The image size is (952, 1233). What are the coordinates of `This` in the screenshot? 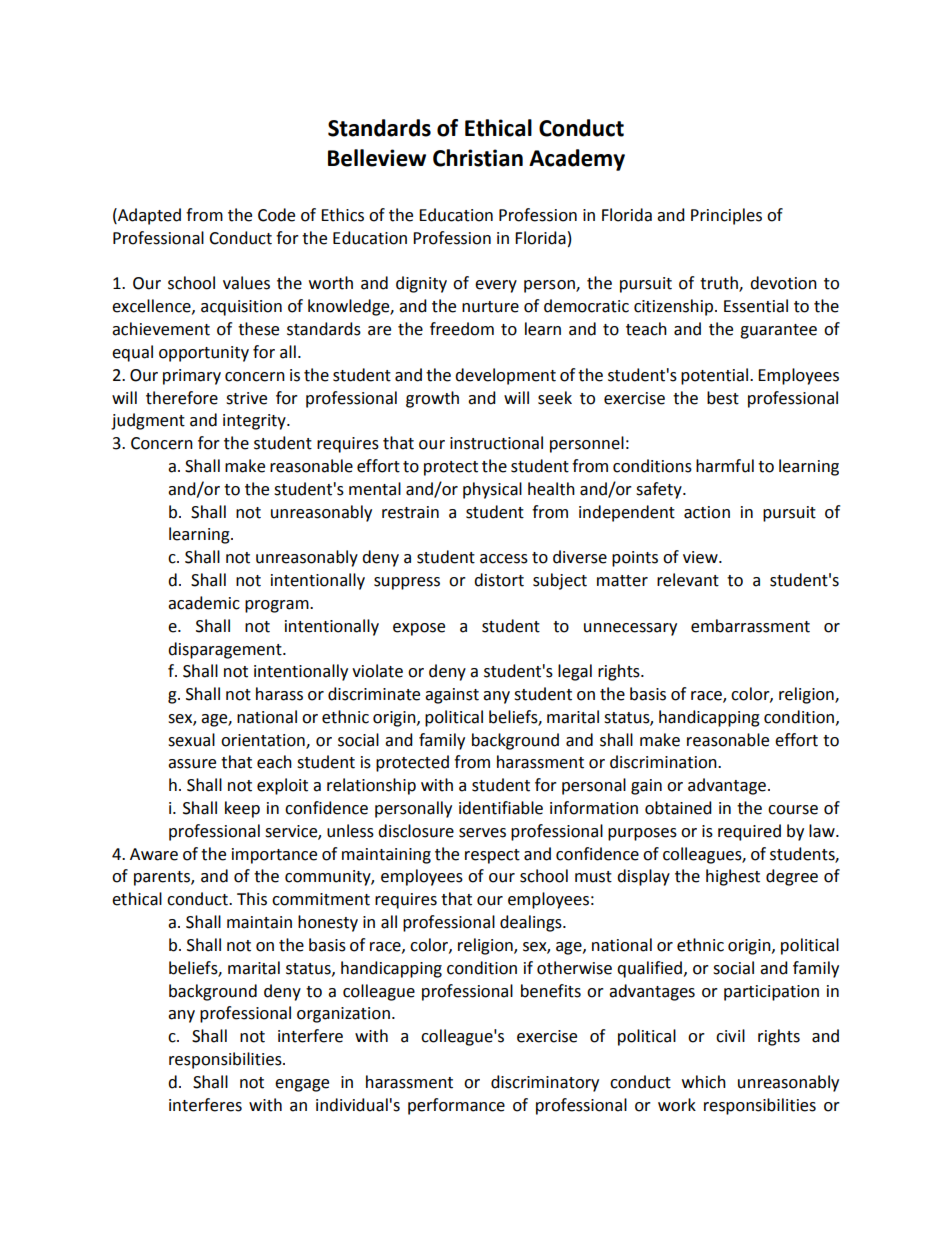 It's located at (252, 899).
